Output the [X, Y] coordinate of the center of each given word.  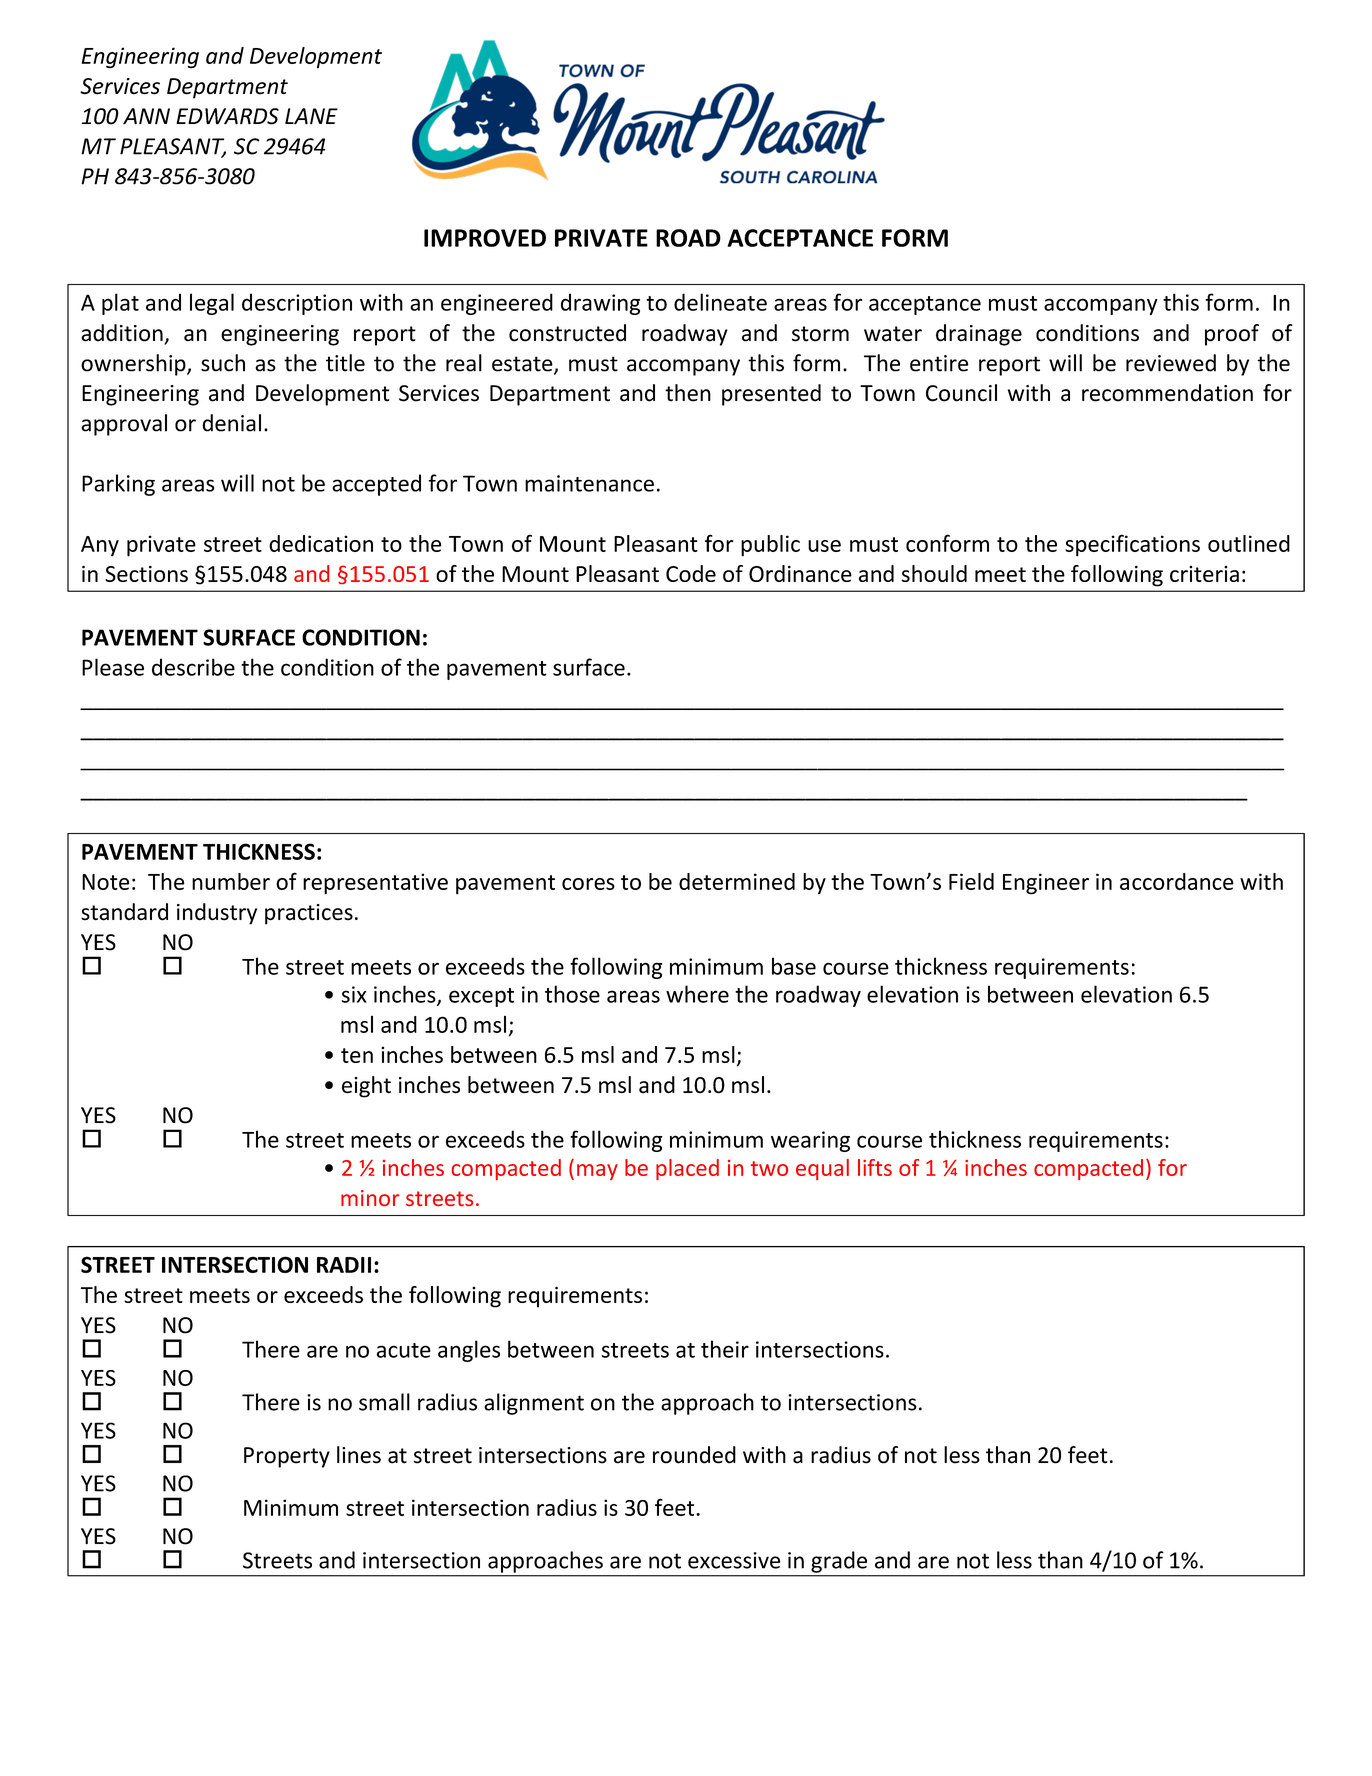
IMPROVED [485, 238]
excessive [734, 1560]
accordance [1177, 881]
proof [1232, 335]
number [231, 881]
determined [737, 881]
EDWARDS [227, 116]
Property [287, 1457]
